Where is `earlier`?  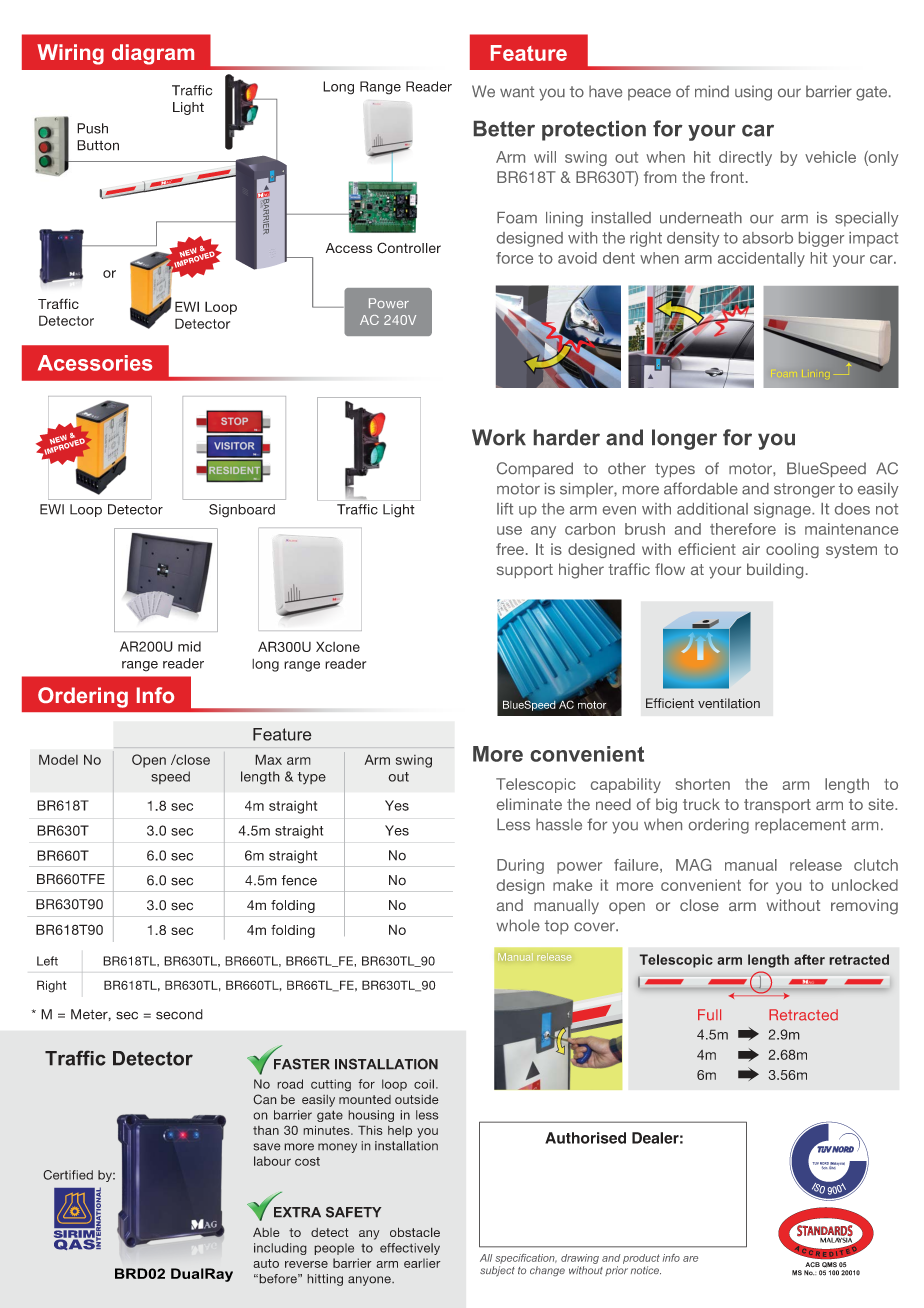 earlier is located at coordinates (422, 1263).
